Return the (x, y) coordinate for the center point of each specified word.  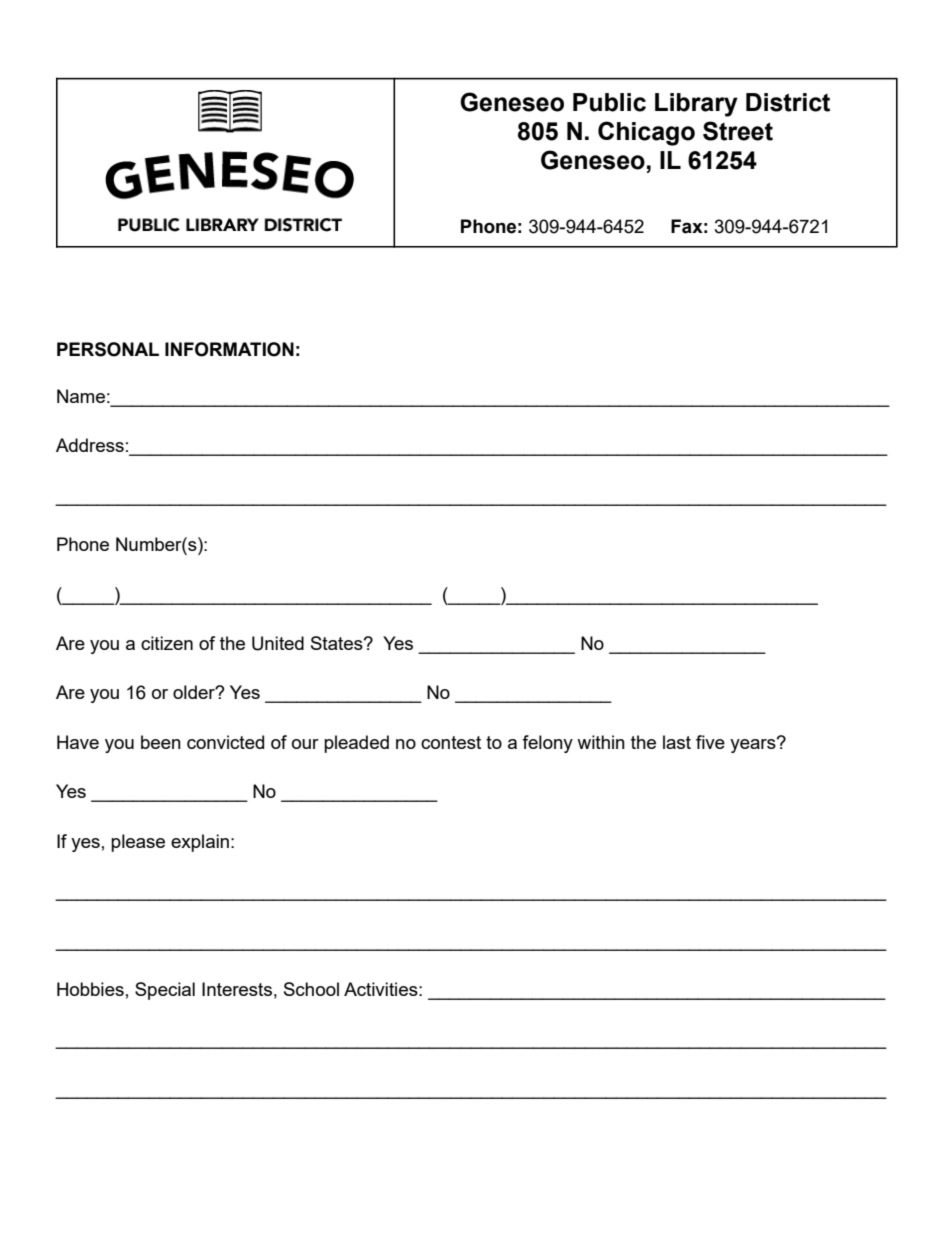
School (311, 989)
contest (451, 742)
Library (696, 105)
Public (609, 102)
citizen (167, 643)
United (278, 643)
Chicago (646, 133)
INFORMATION (229, 349)
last (677, 742)
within (601, 742)
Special (165, 991)
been (161, 742)
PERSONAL (108, 349)
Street (738, 131)
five (710, 742)
